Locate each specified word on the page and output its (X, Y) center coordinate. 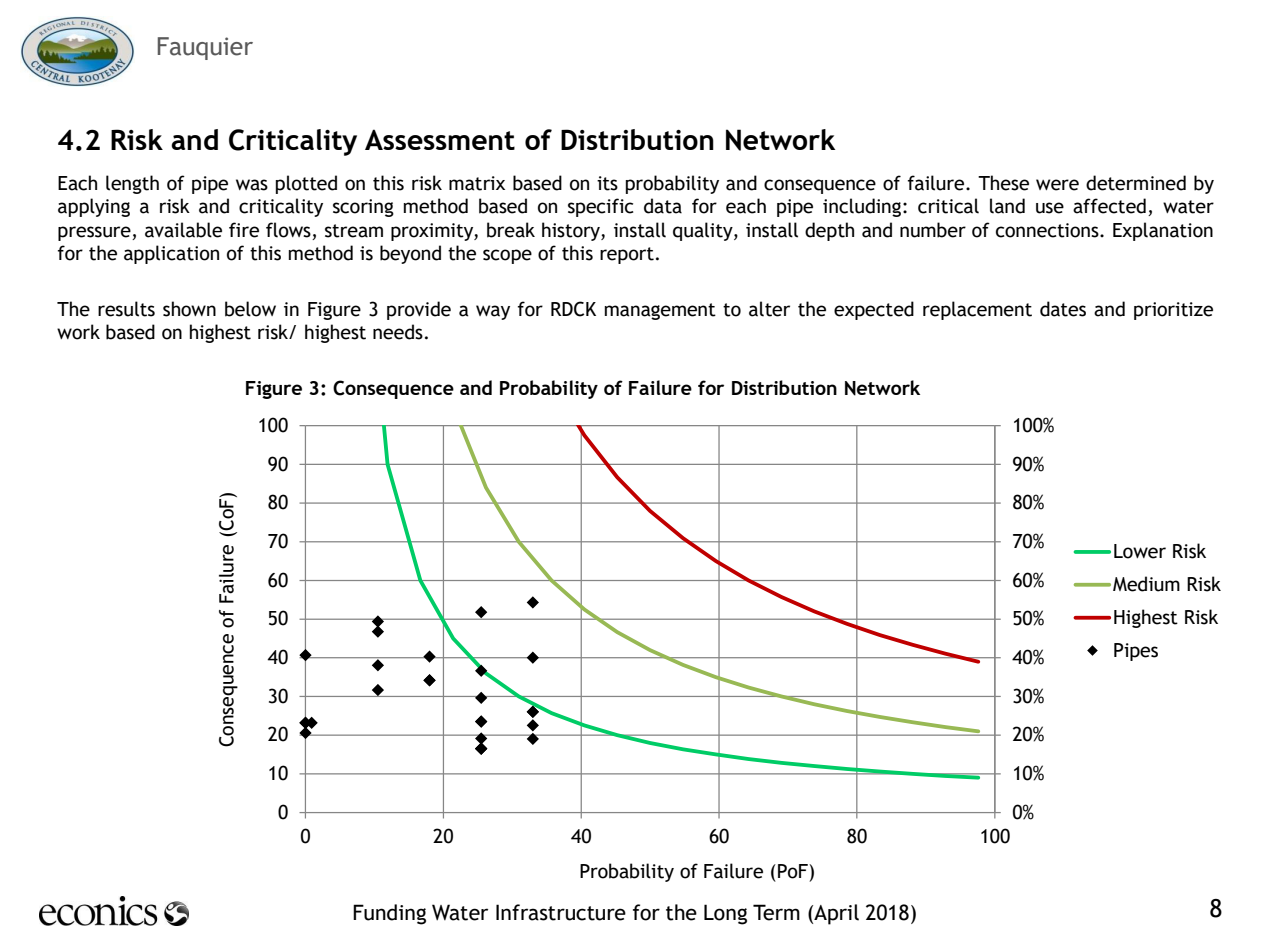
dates (1063, 309)
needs (398, 332)
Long (725, 914)
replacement (977, 310)
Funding (389, 914)
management (660, 311)
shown (189, 309)
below (250, 309)
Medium (1146, 584)
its (607, 183)
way (493, 312)
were (1057, 185)
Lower (1140, 551)
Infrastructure (561, 912)
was (252, 185)
